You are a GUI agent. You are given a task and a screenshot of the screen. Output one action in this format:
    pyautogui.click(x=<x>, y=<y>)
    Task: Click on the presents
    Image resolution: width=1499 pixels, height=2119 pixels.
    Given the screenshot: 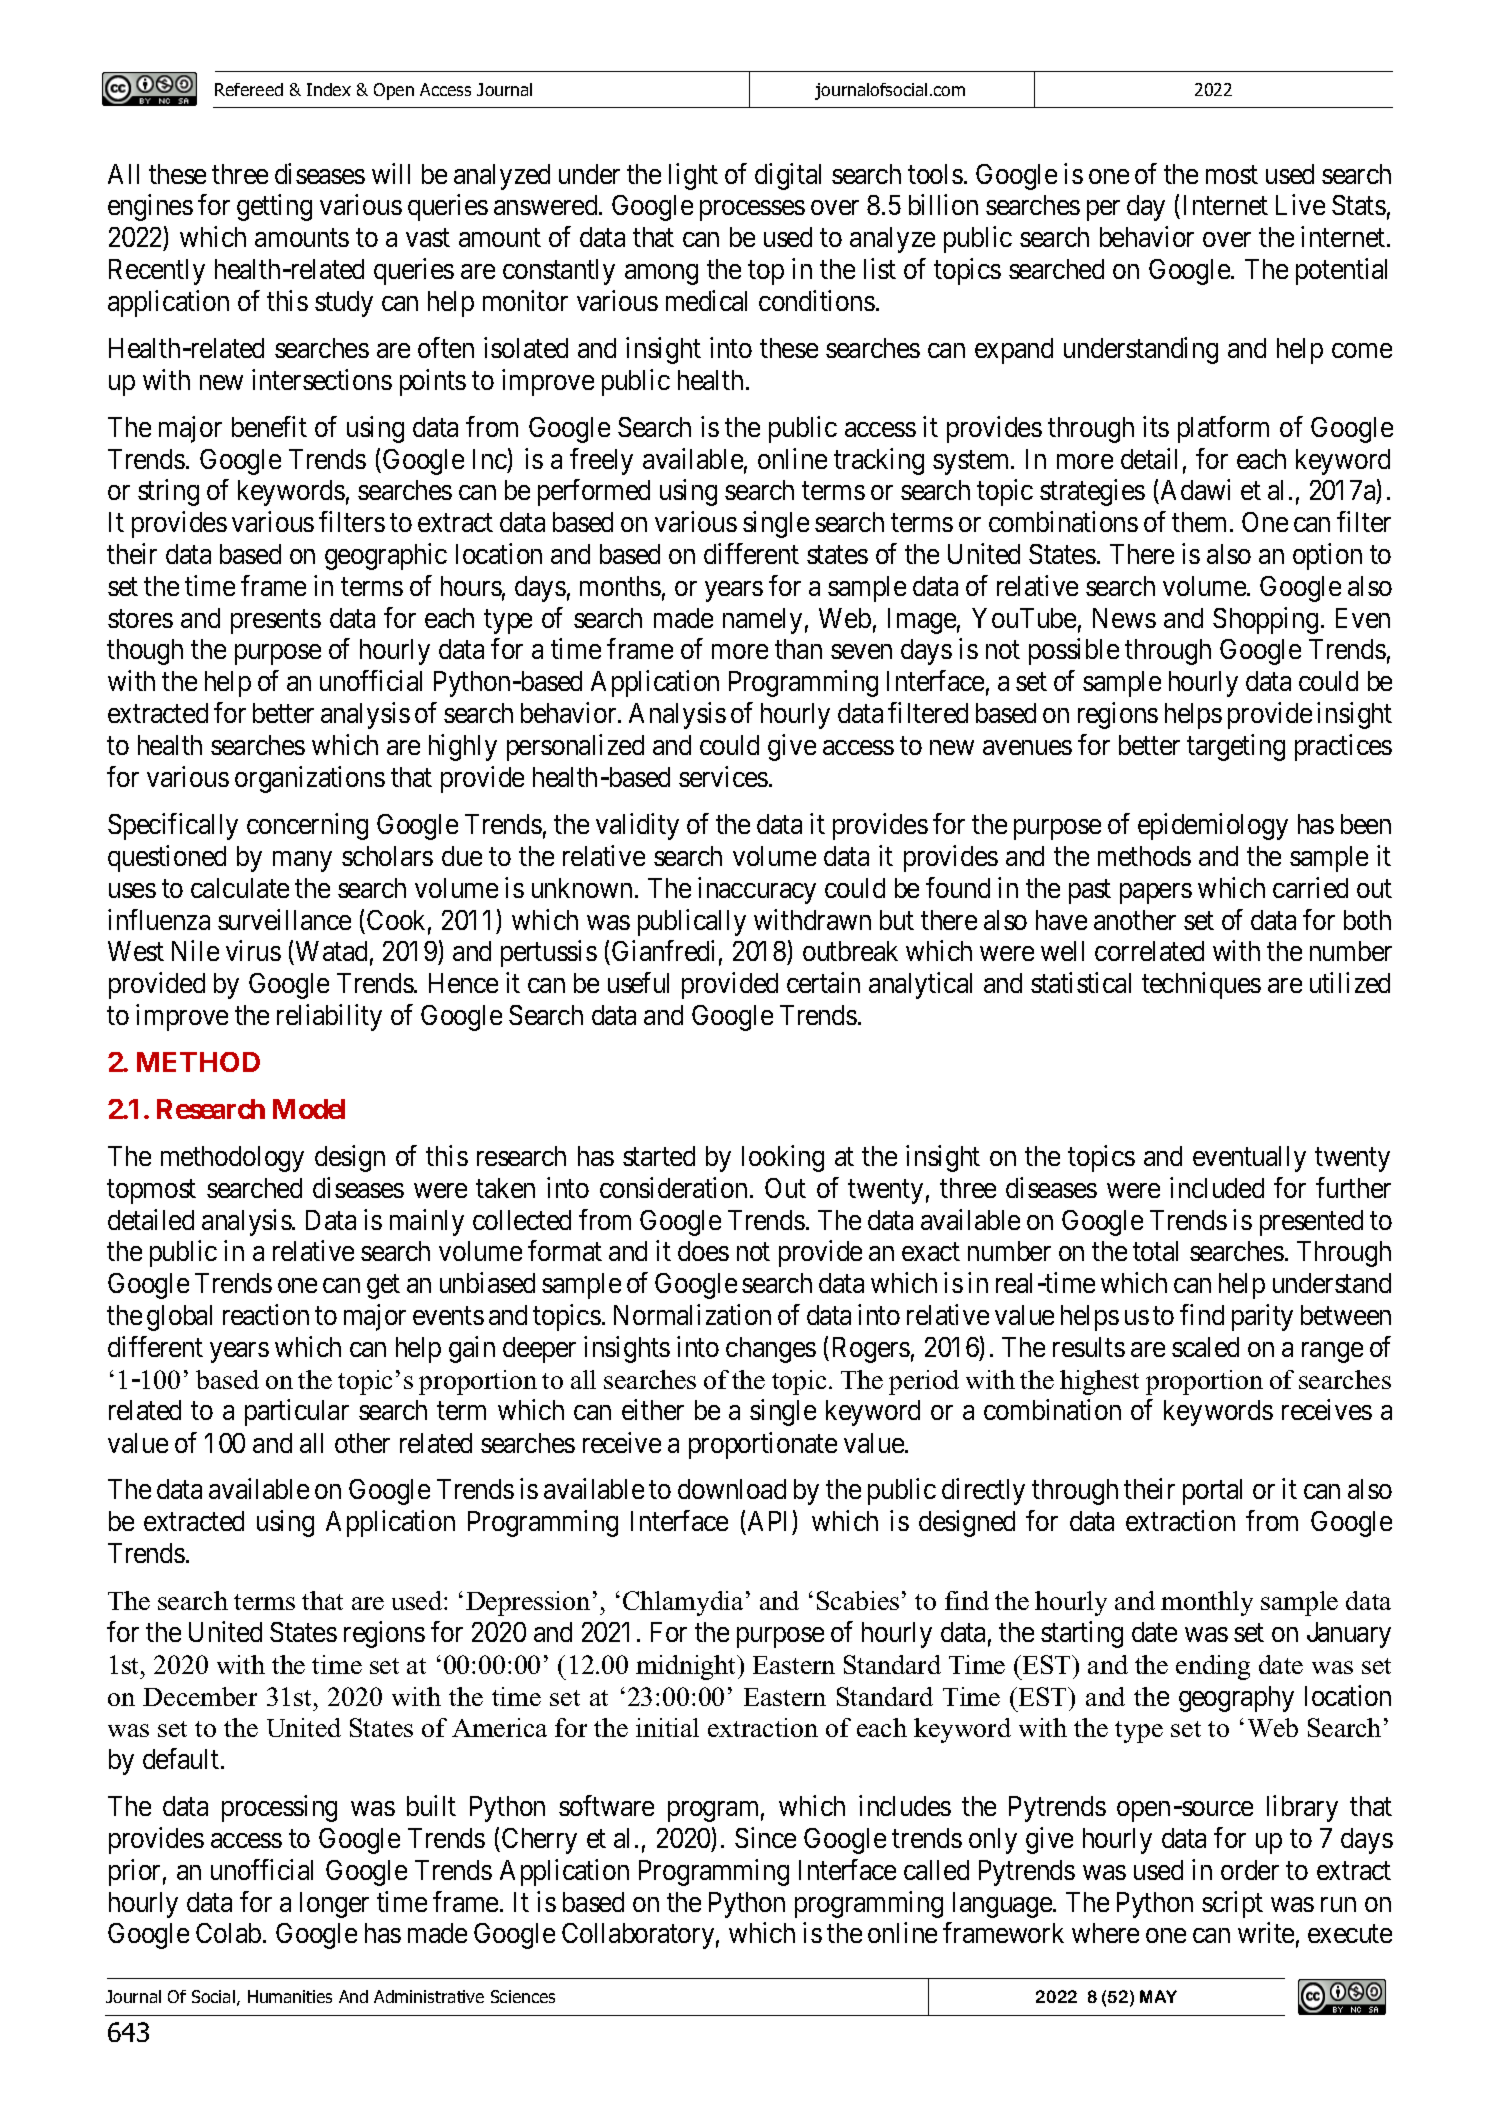 What is the action you would take?
    pyautogui.click(x=276, y=622)
